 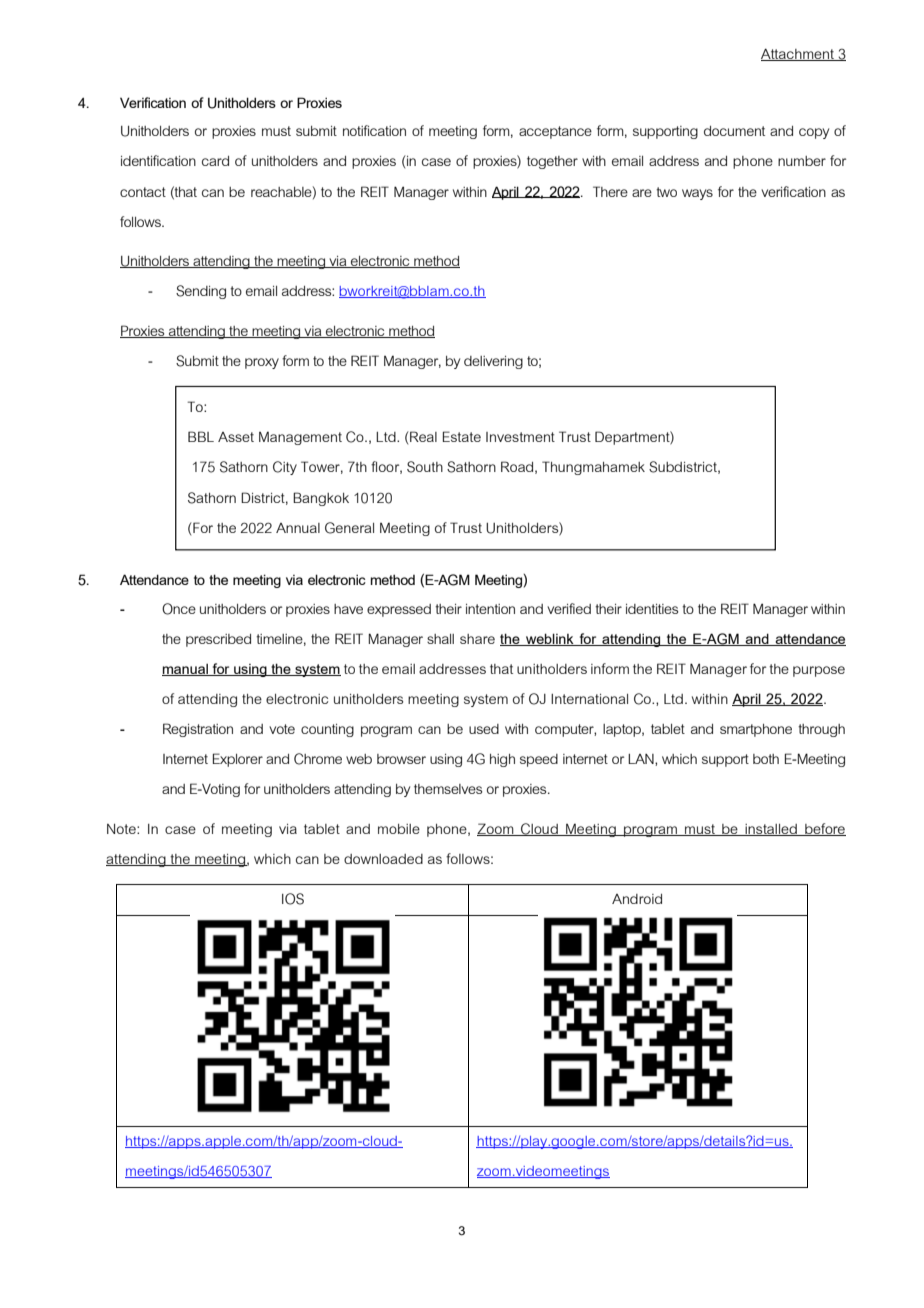 What do you see at coordinates (652, 609) in the screenshot?
I see `identities` at bounding box center [652, 609].
